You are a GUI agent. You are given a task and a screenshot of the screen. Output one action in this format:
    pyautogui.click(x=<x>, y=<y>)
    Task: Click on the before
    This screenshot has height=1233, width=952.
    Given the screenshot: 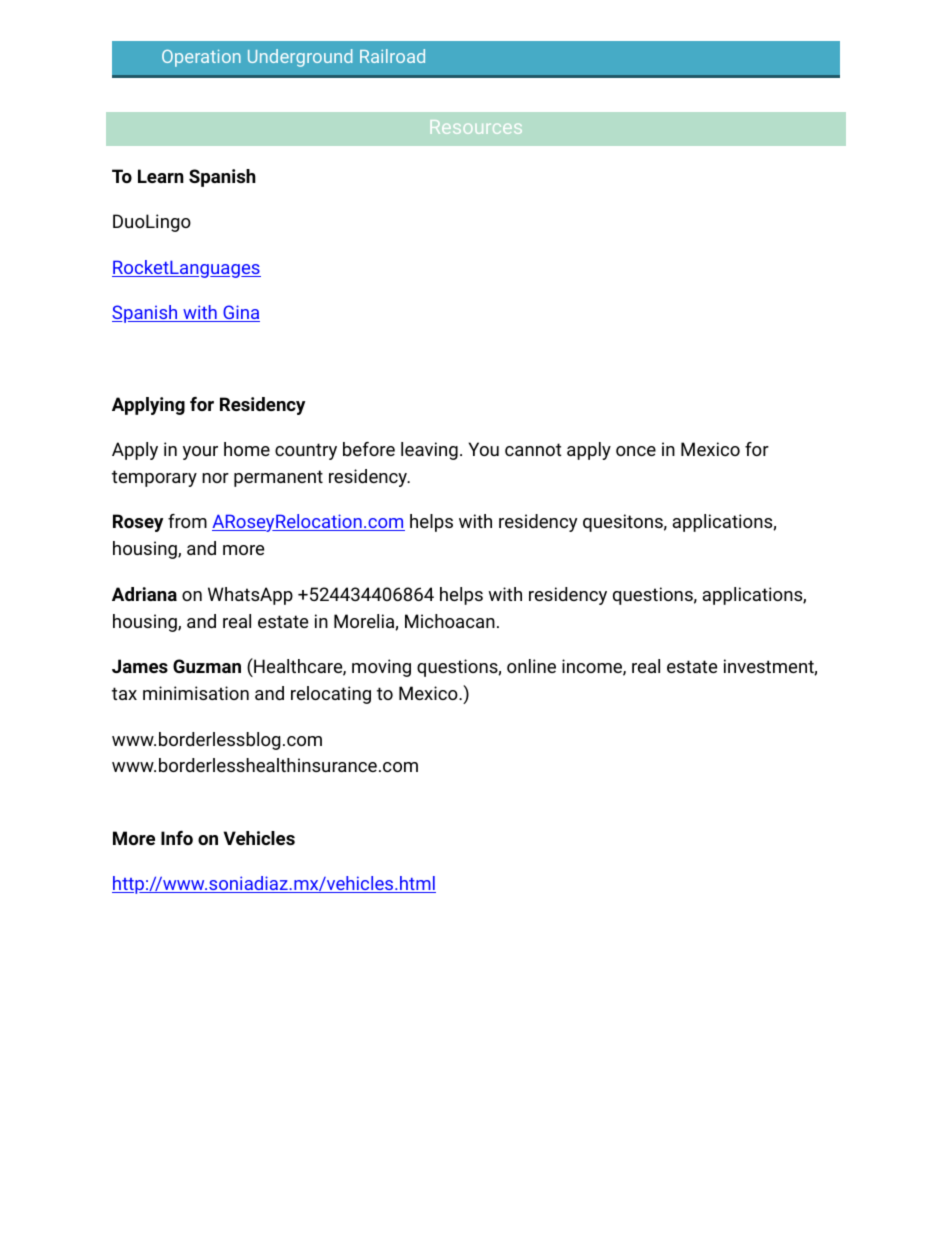 What is the action you would take?
    pyautogui.click(x=369, y=449)
